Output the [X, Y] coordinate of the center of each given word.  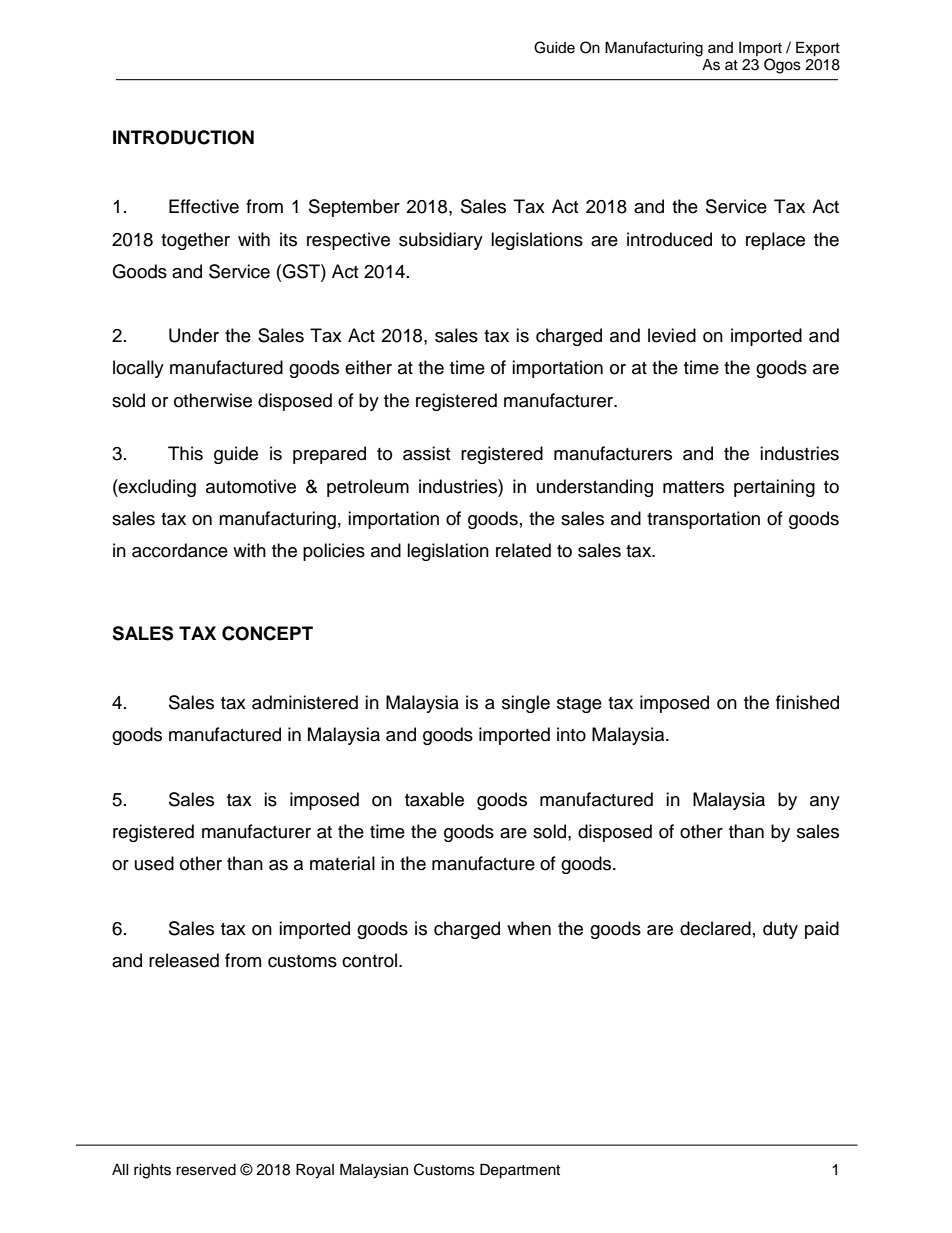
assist [426, 453]
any [825, 803]
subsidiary [441, 241]
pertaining [774, 488]
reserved [206, 1170]
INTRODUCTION [183, 137]
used [154, 863]
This [185, 453]
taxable [434, 799]
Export [818, 49]
